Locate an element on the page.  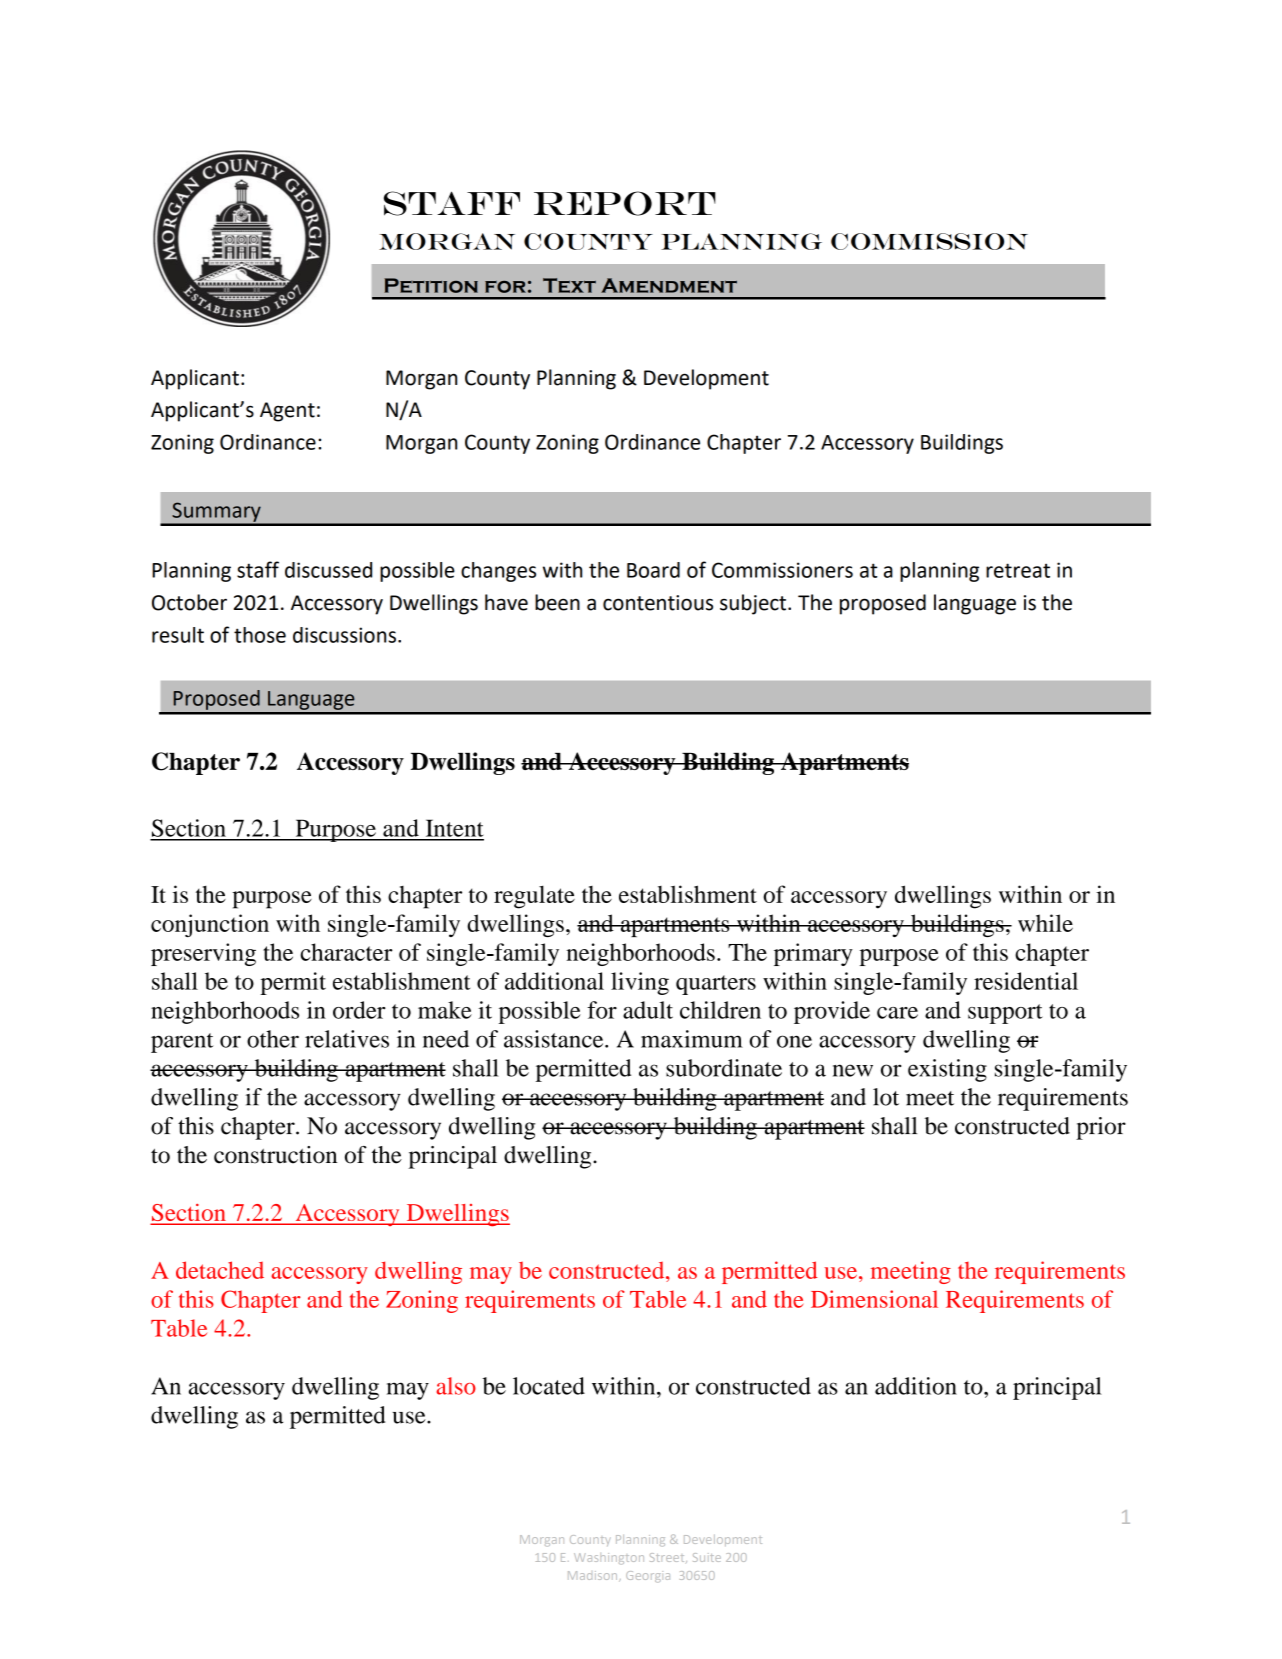
subordinate is located at coordinates (724, 1068).
